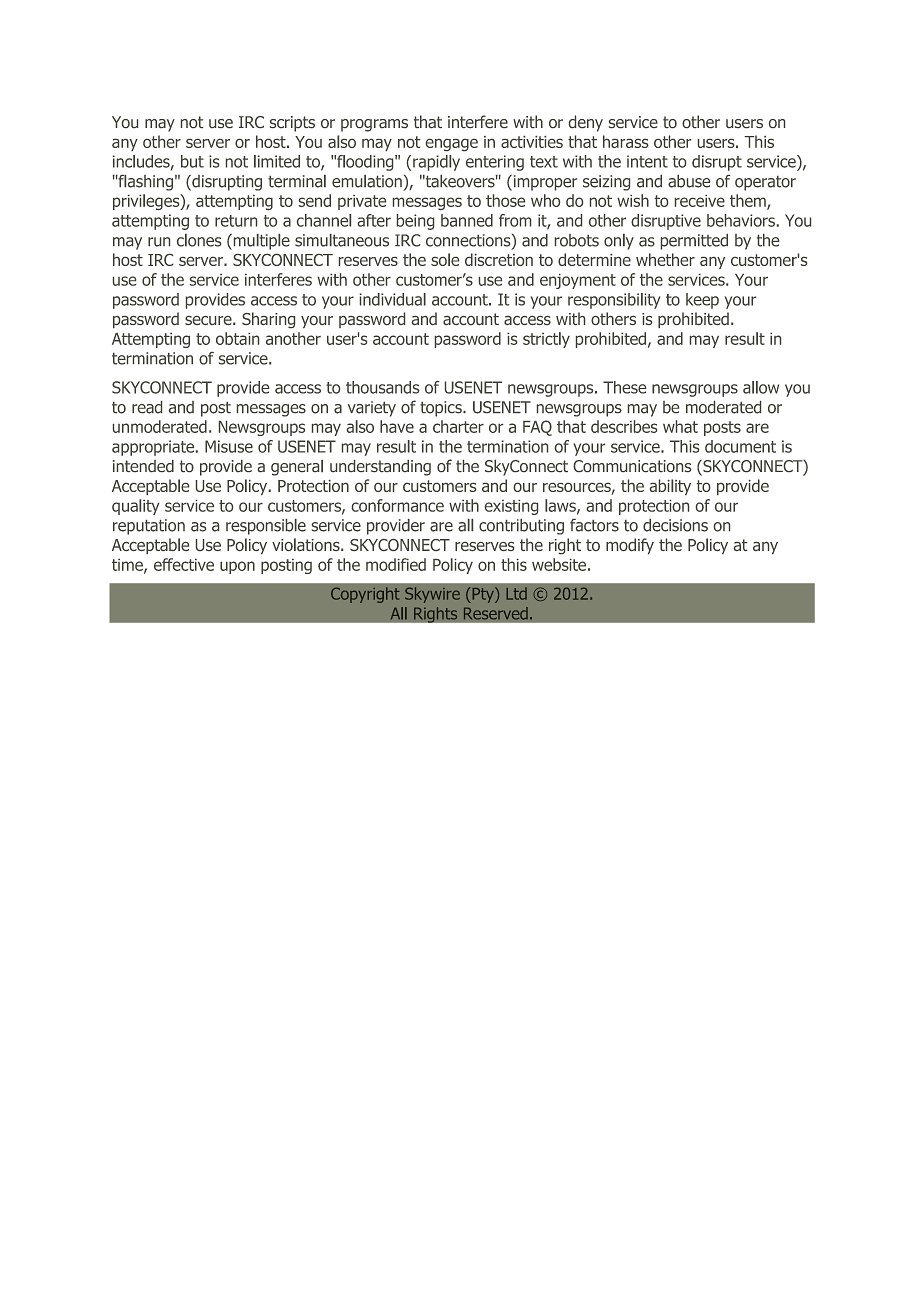 The width and height of the screenshot is (924, 1308). I want to click on These, so click(624, 387).
